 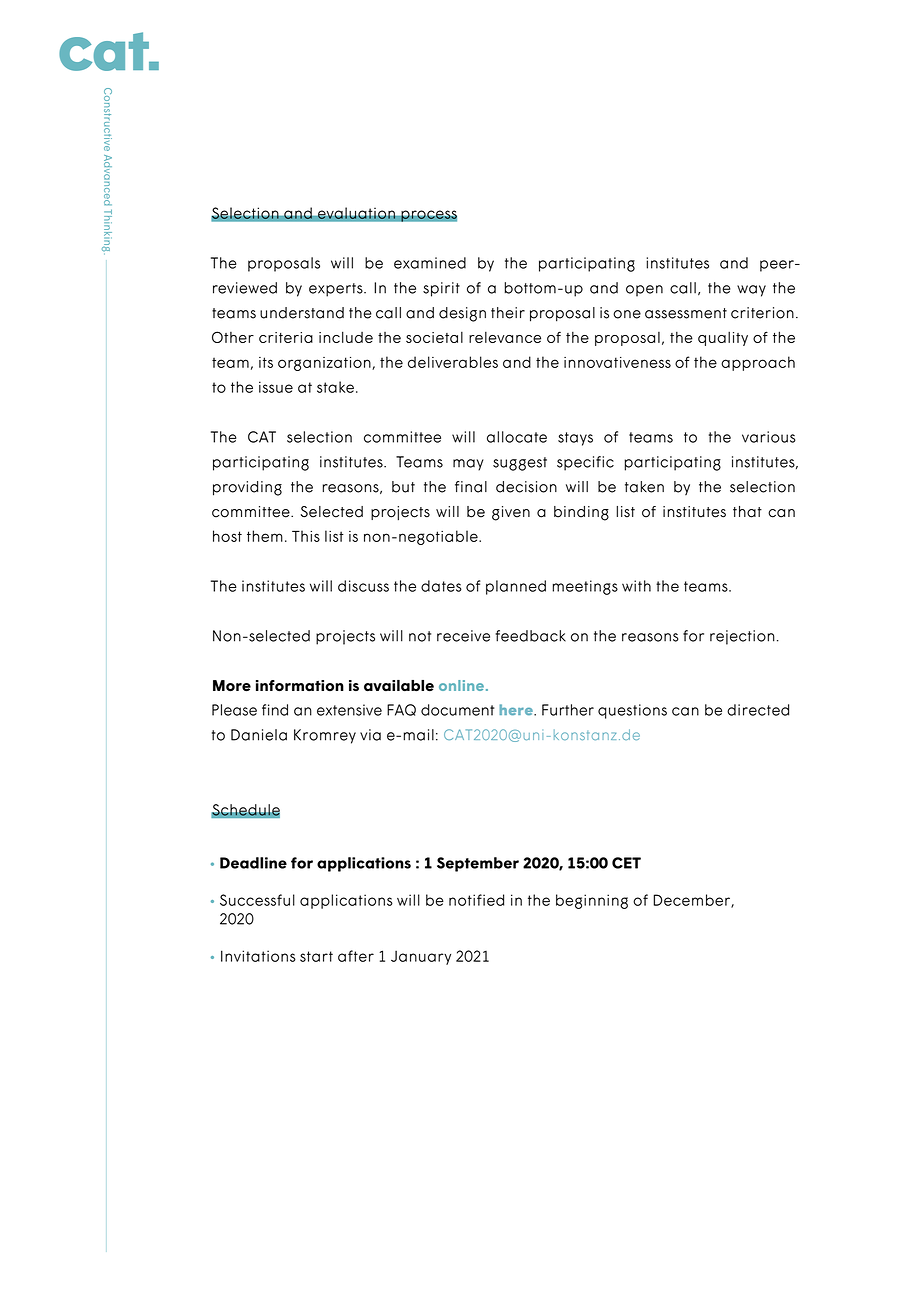 I want to click on discuss, so click(x=363, y=586).
